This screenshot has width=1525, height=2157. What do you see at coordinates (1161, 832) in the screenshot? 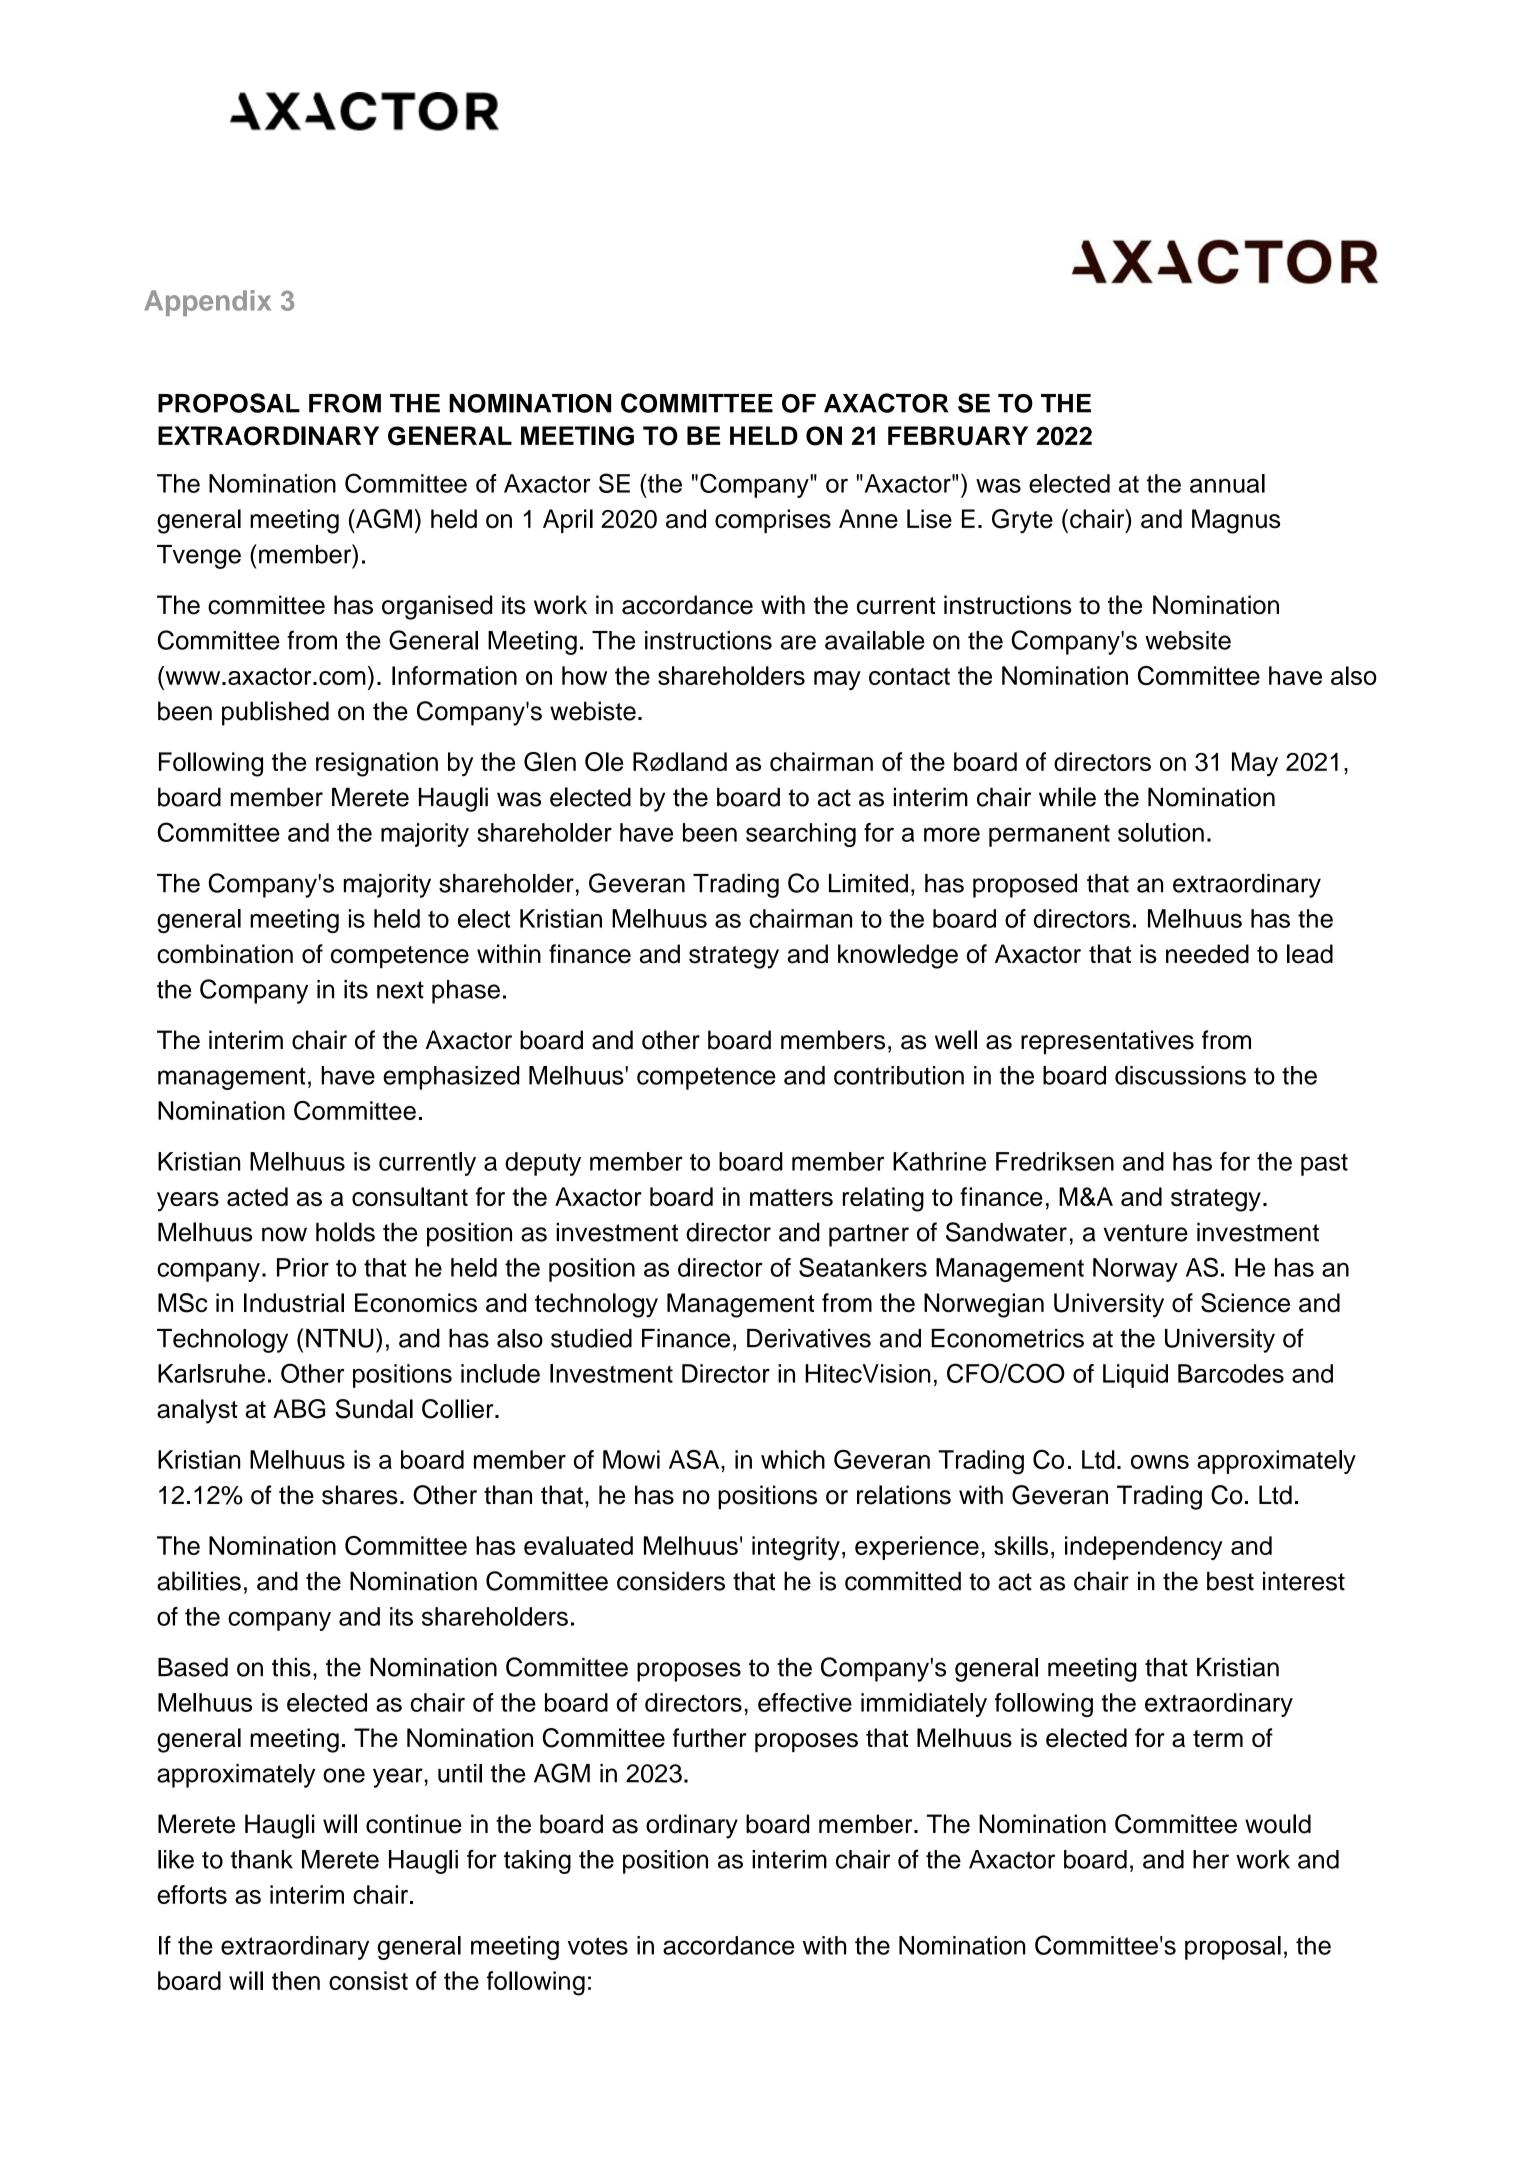
I see `solution` at bounding box center [1161, 832].
